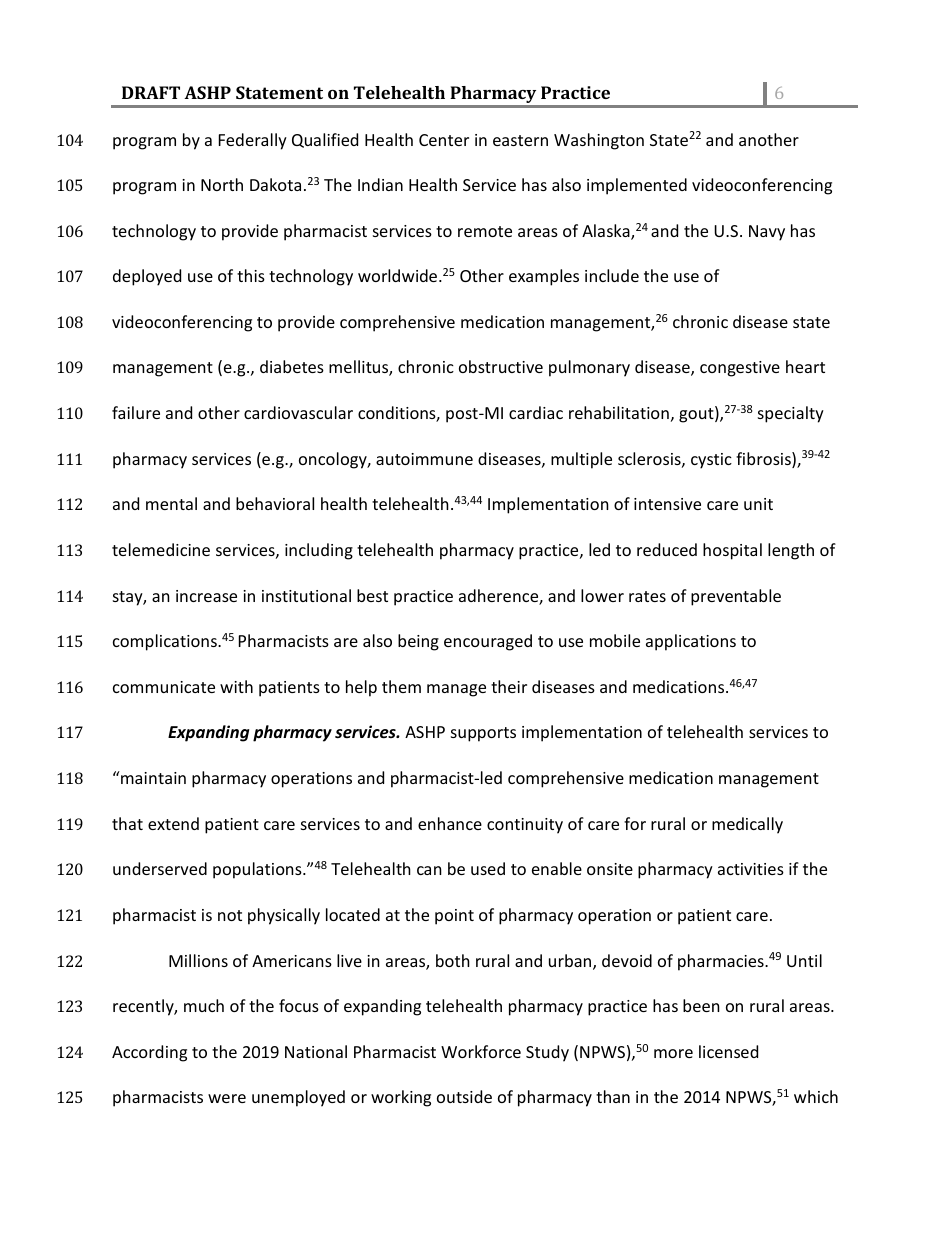 This screenshot has width=952, height=1233. Describe the element at coordinates (488, 642) in the screenshot. I see `encouraged` at that location.
